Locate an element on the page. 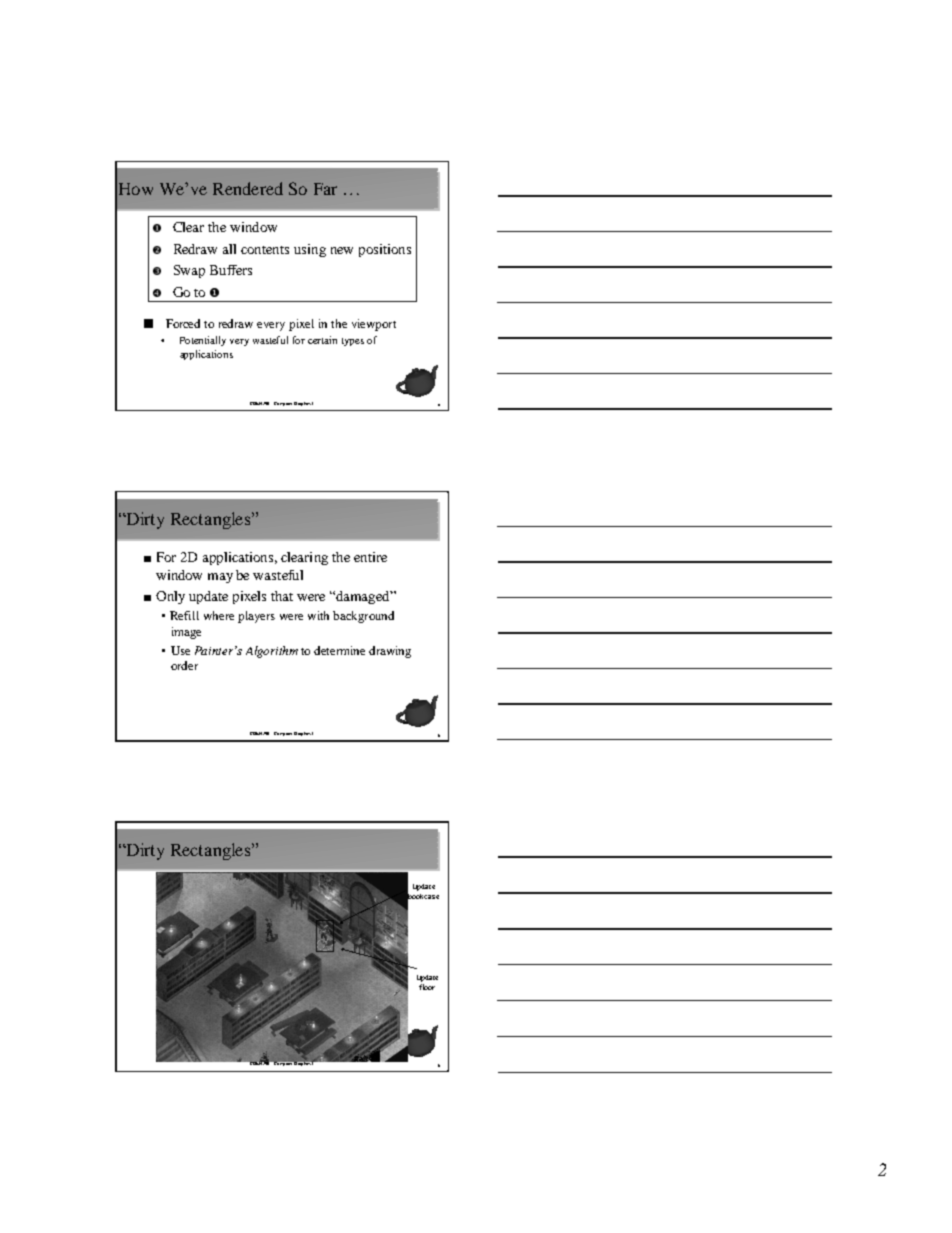 This page has width=952, height=1233. determine is located at coordinates (339, 650).
